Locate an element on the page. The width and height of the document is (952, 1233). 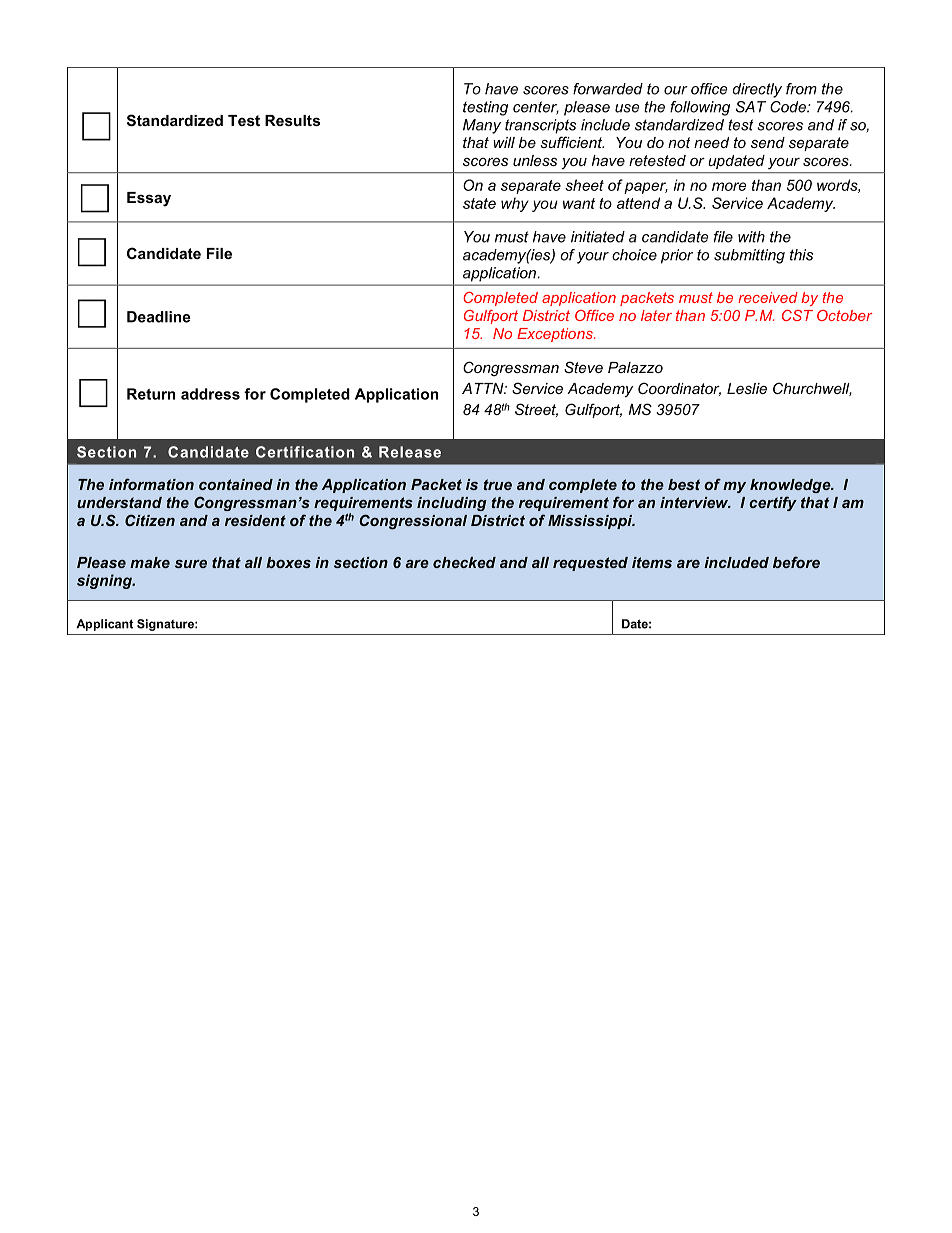
true is located at coordinates (498, 484).
